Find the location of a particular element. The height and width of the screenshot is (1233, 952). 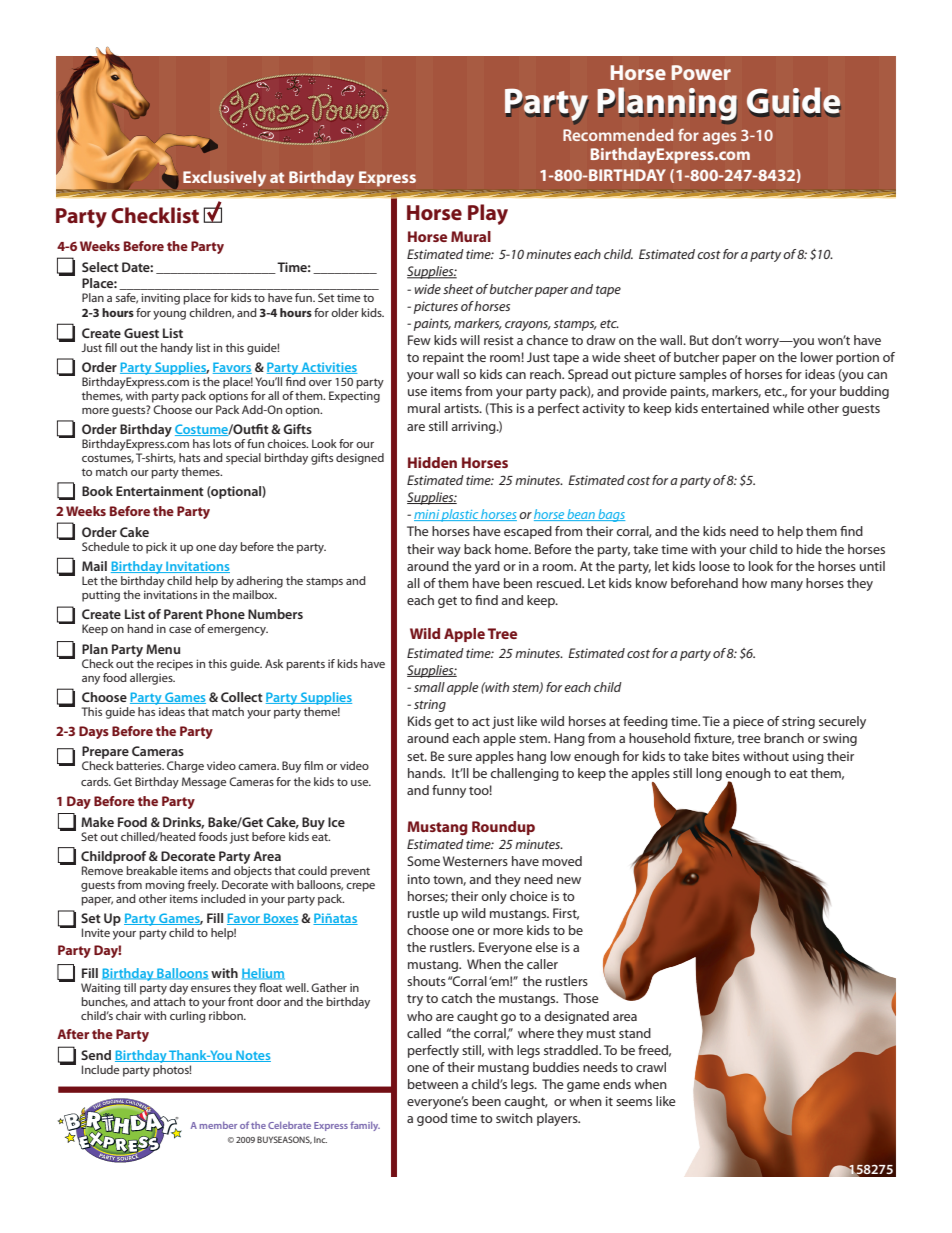

yard is located at coordinates (487, 567).
